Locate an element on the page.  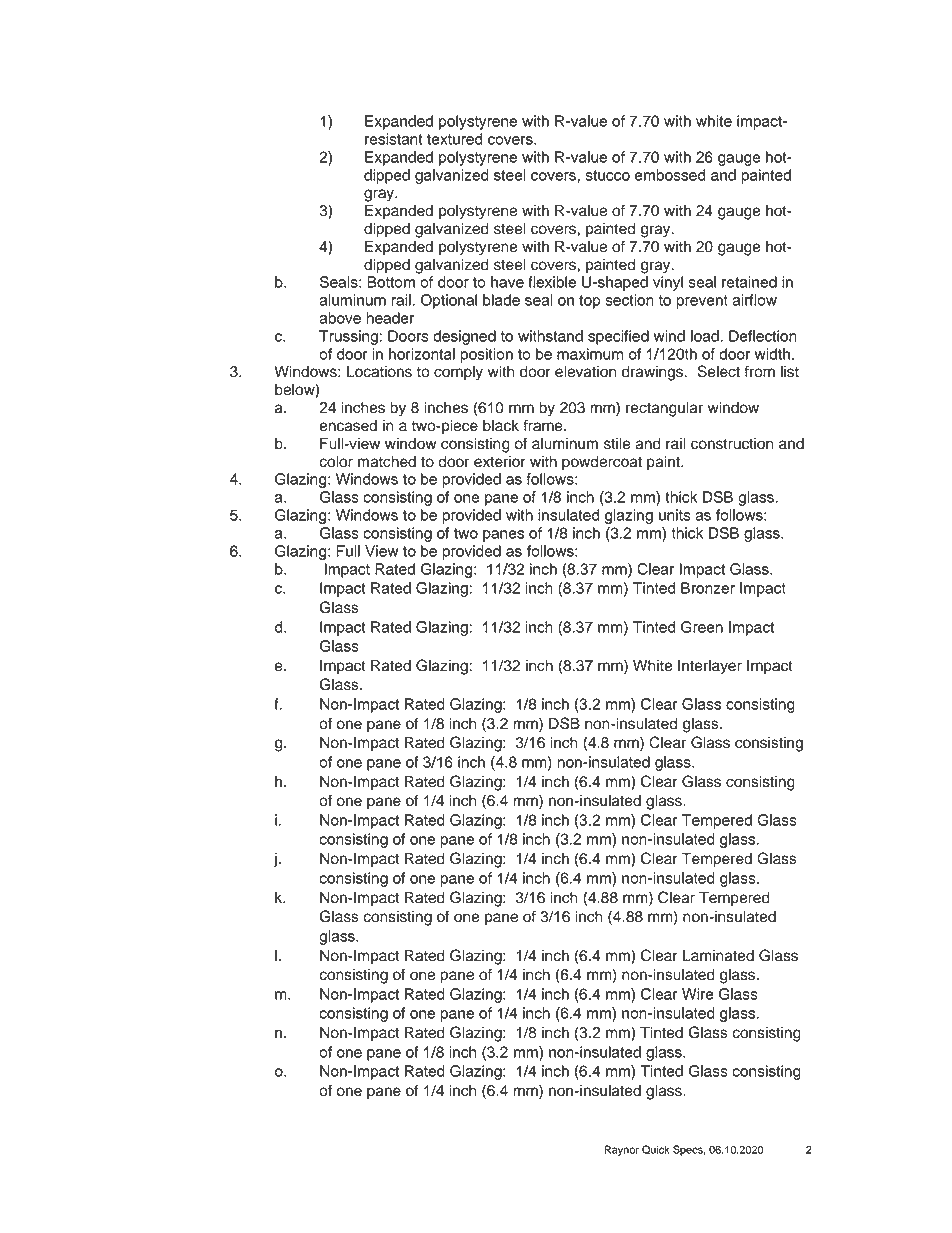
stucco is located at coordinates (607, 175).
